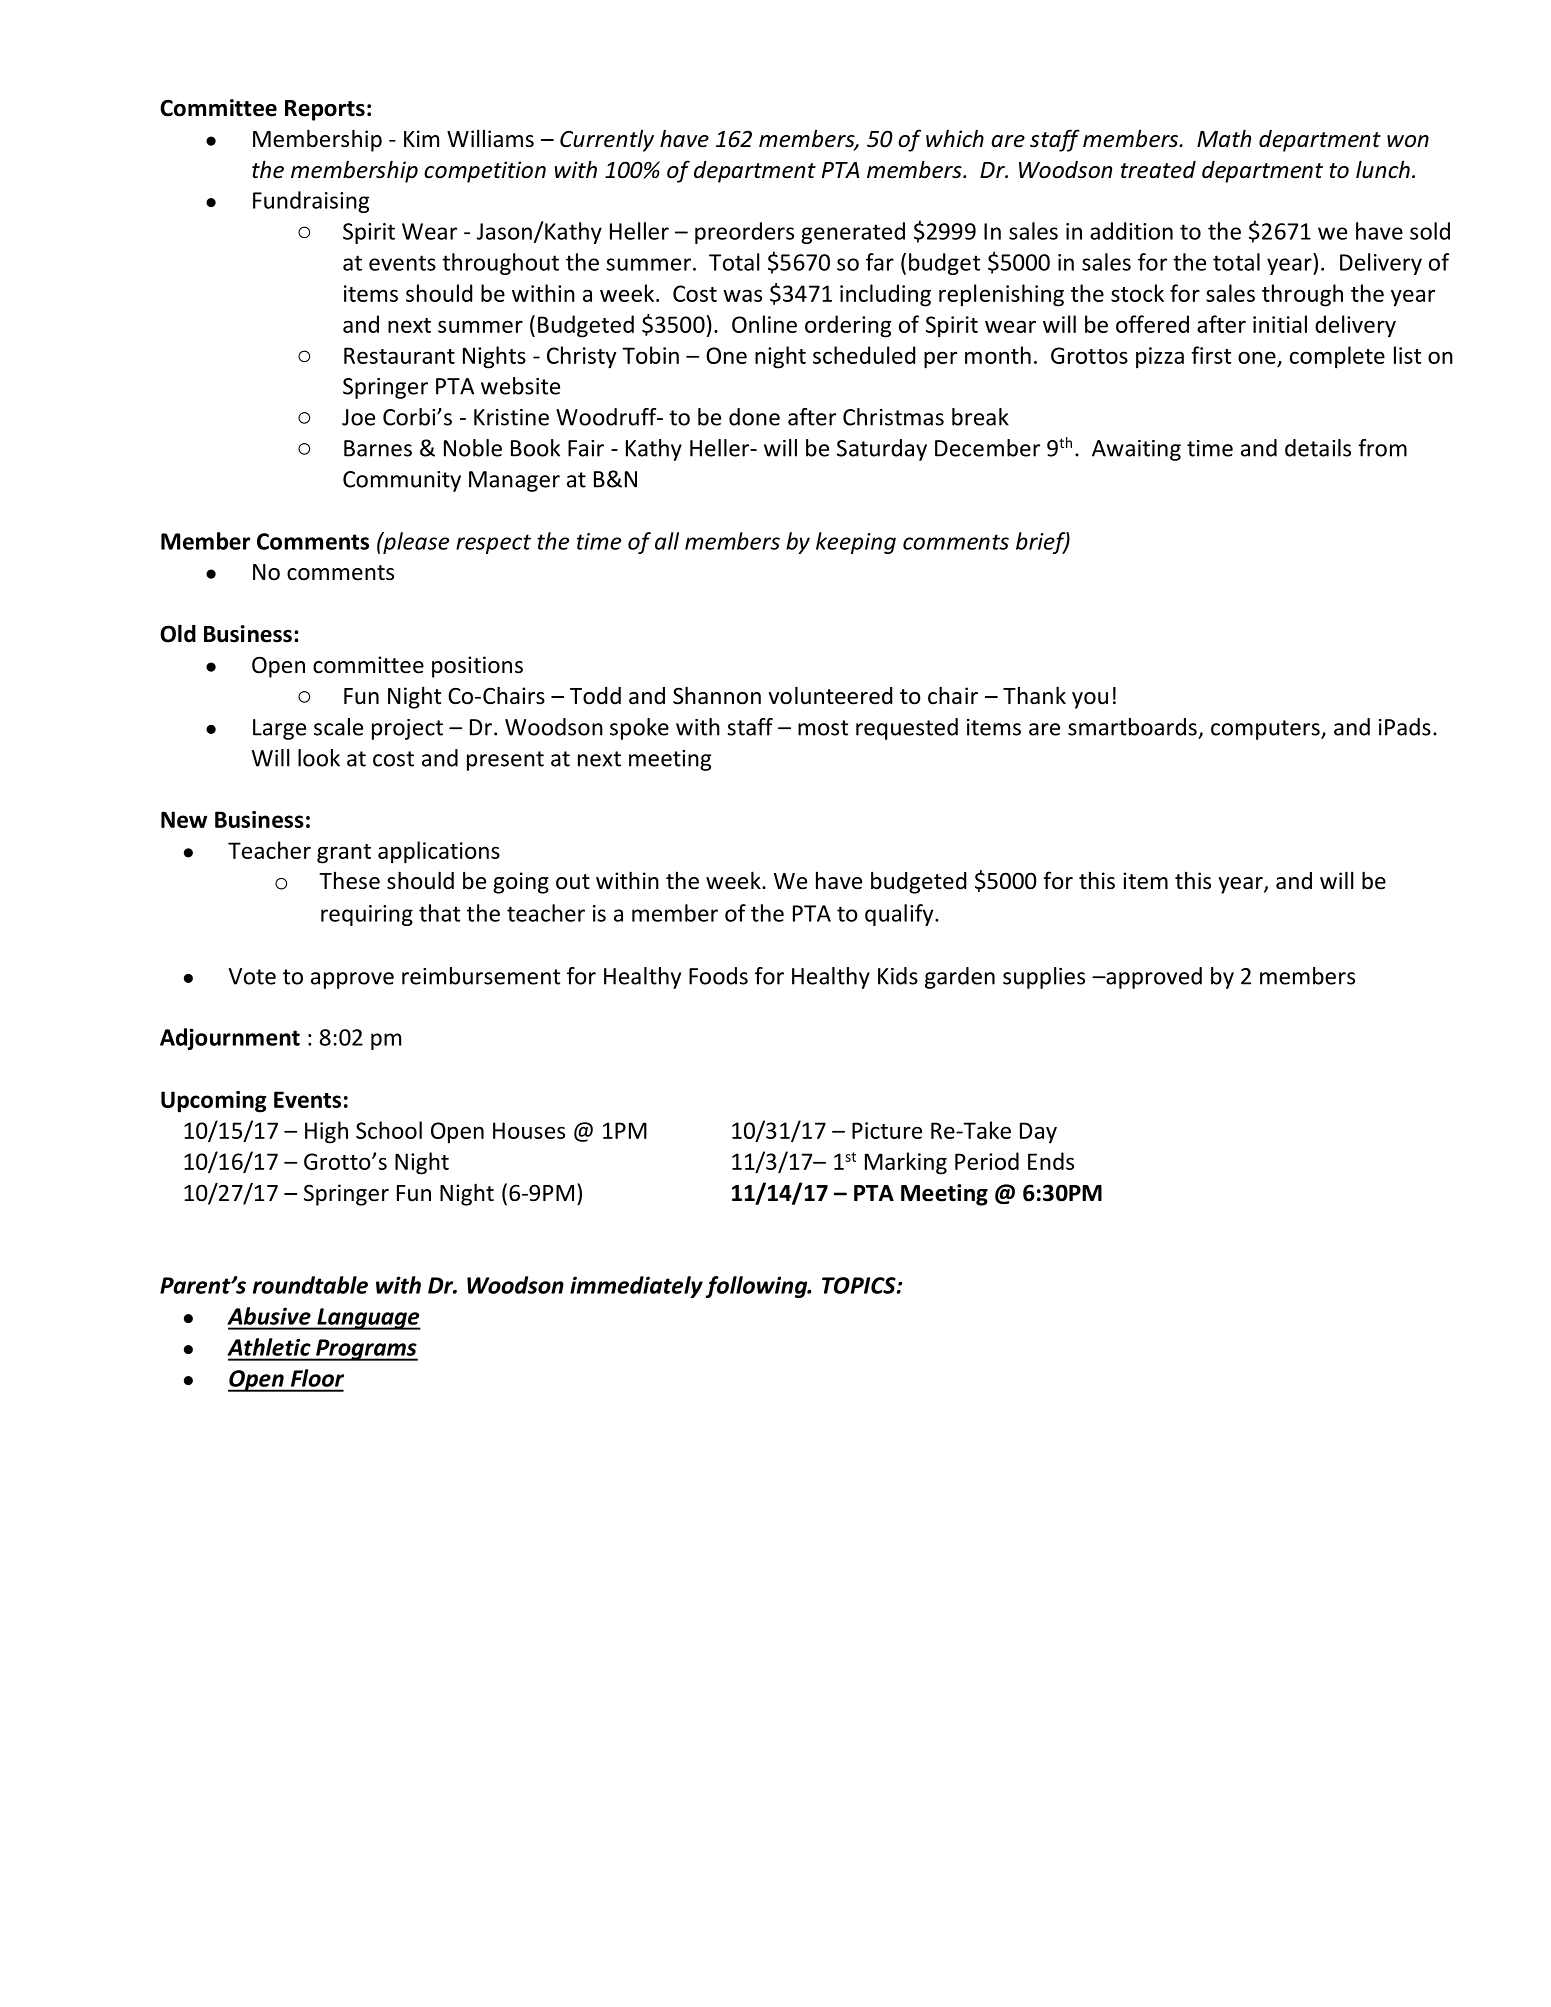 The width and height of the screenshot is (1551, 2007). What do you see at coordinates (856, 543) in the screenshot?
I see `keeping` at bounding box center [856, 543].
